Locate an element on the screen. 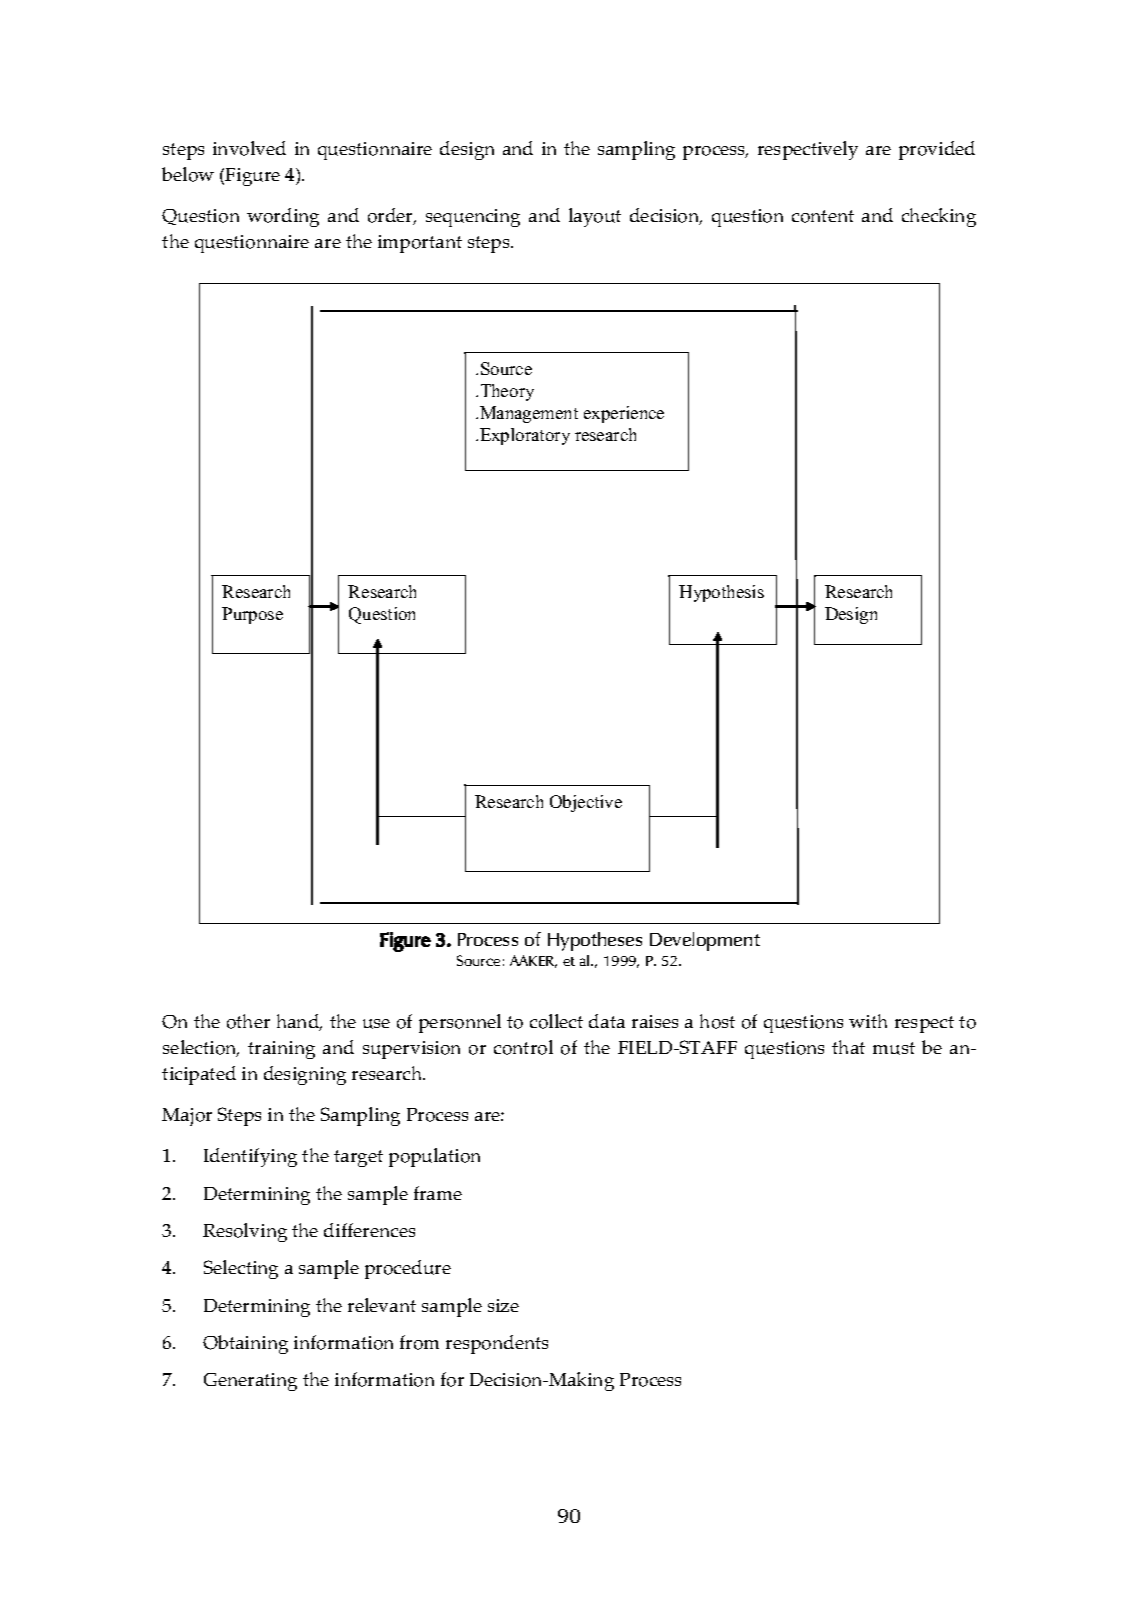 Image resolution: width=1139 pixels, height=1611 pixels. layout is located at coordinates (595, 217).
